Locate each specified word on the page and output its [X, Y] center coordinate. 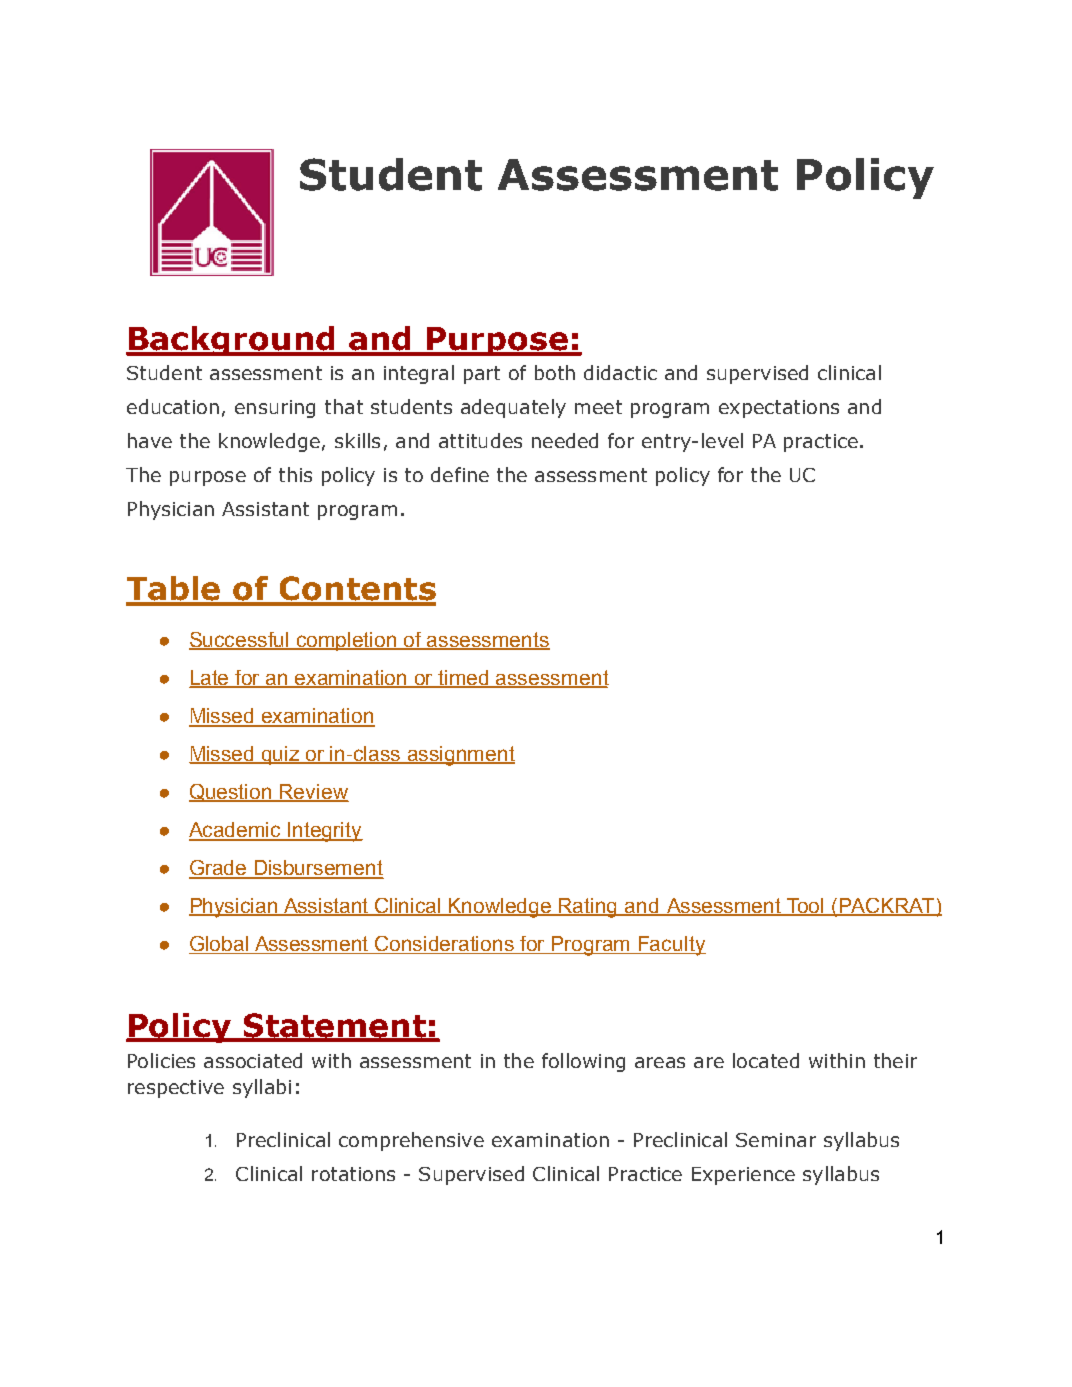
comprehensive [411, 1141]
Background [232, 341]
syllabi [262, 1088]
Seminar [776, 1140]
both [555, 372]
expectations [779, 409]
